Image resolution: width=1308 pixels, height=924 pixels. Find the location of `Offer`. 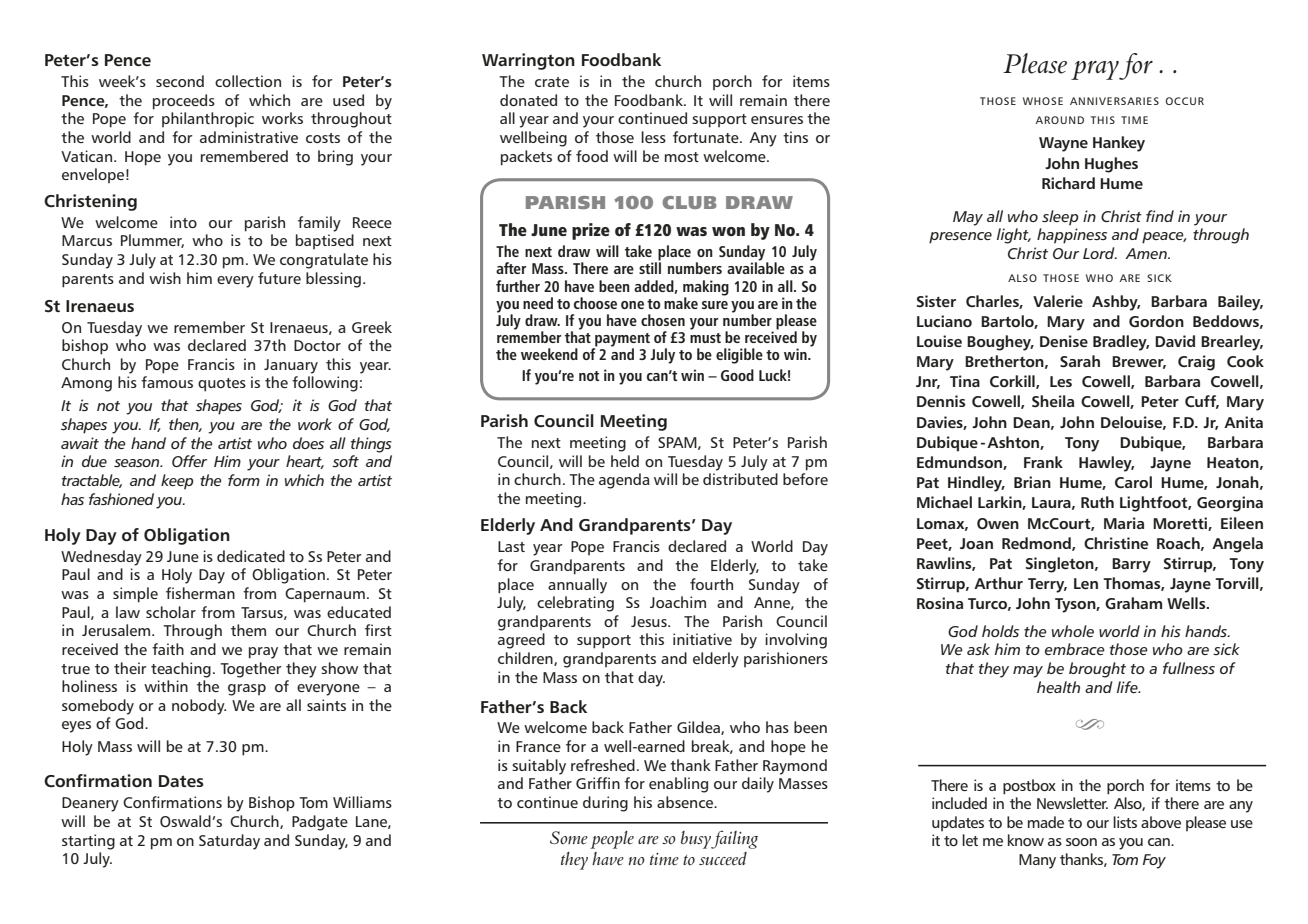

Offer is located at coordinates (189, 461).
